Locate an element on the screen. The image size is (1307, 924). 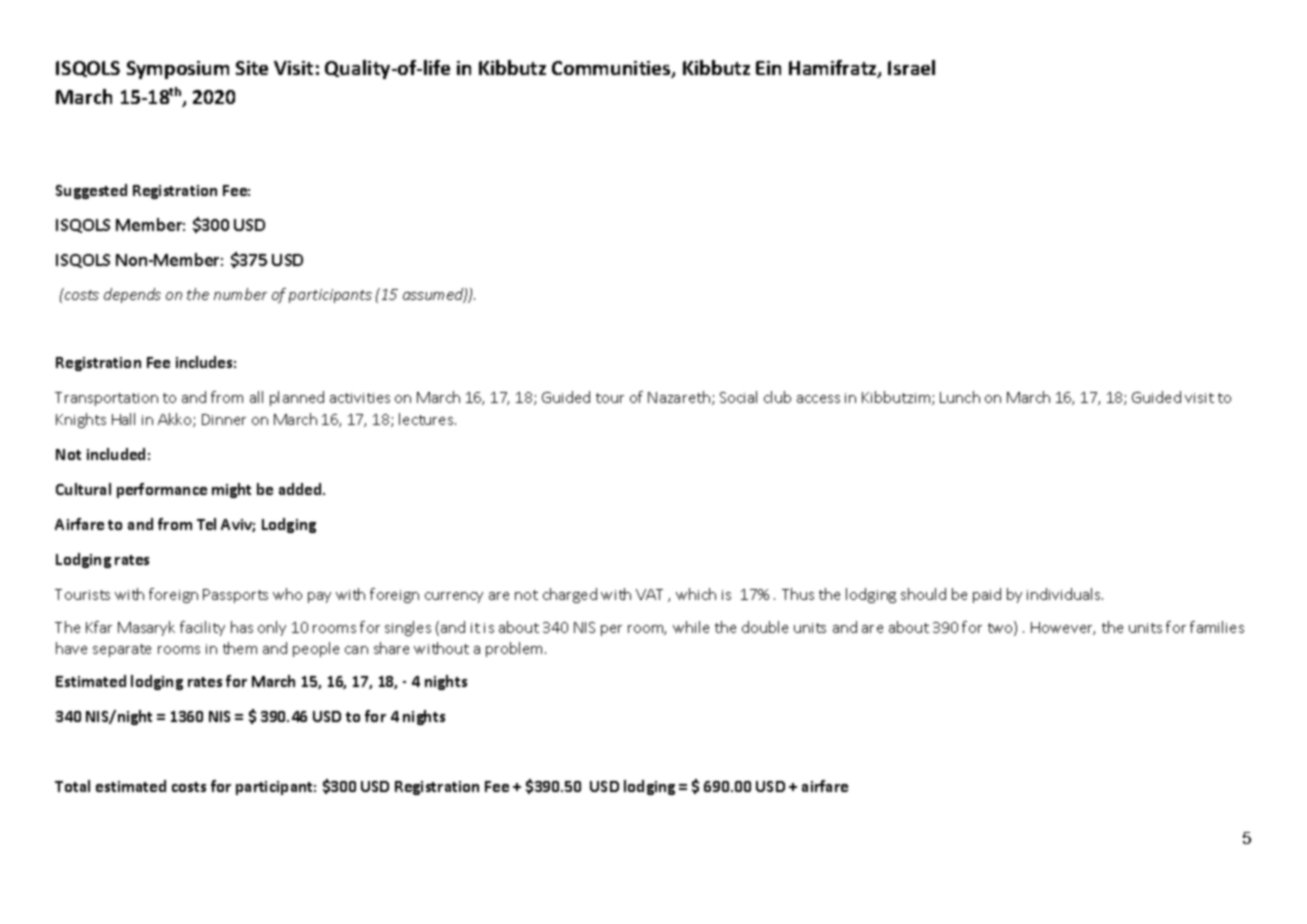
Suggested is located at coordinates (91, 191).
